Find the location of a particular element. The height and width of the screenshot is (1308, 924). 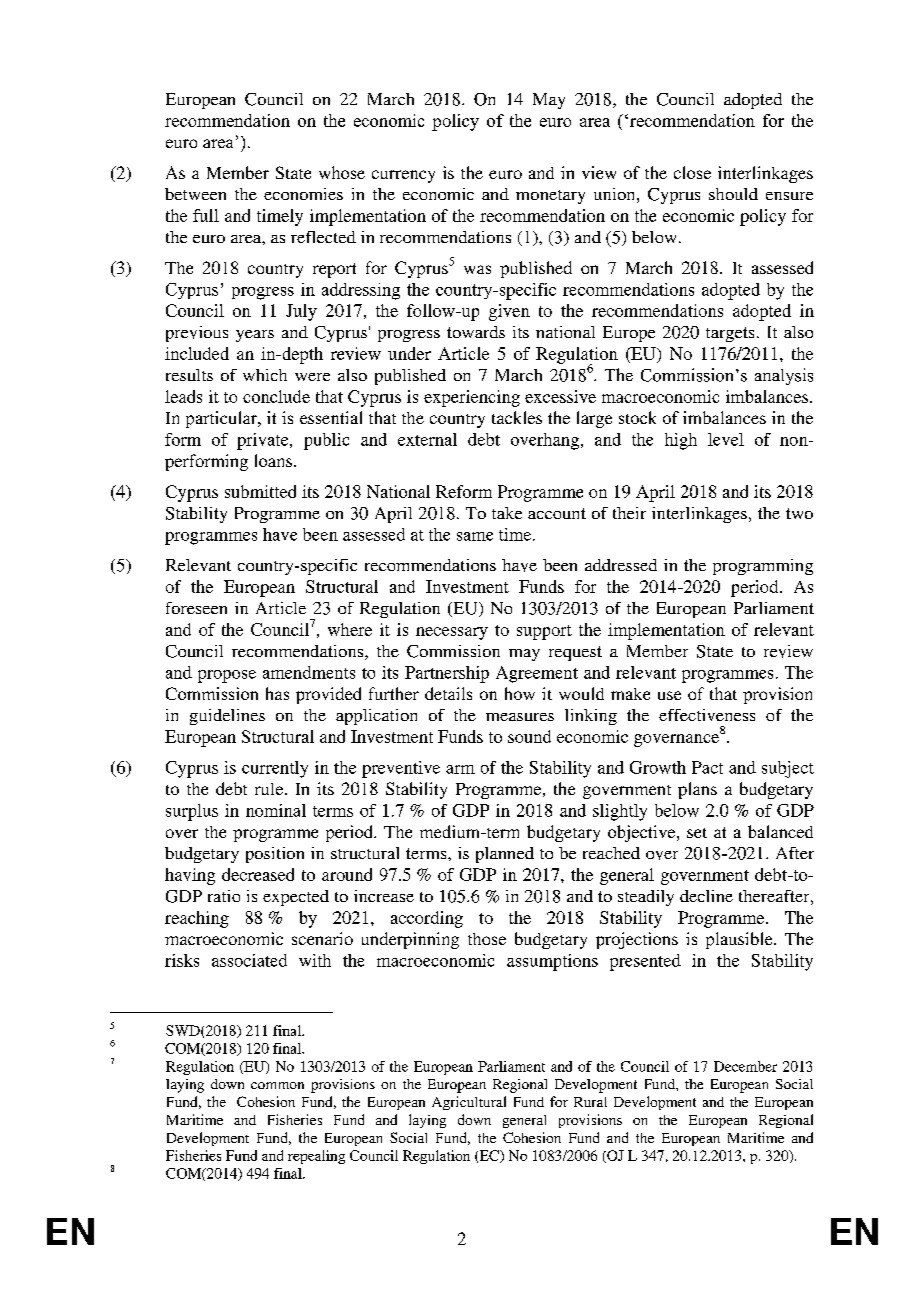

economies is located at coordinates (303, 194).
